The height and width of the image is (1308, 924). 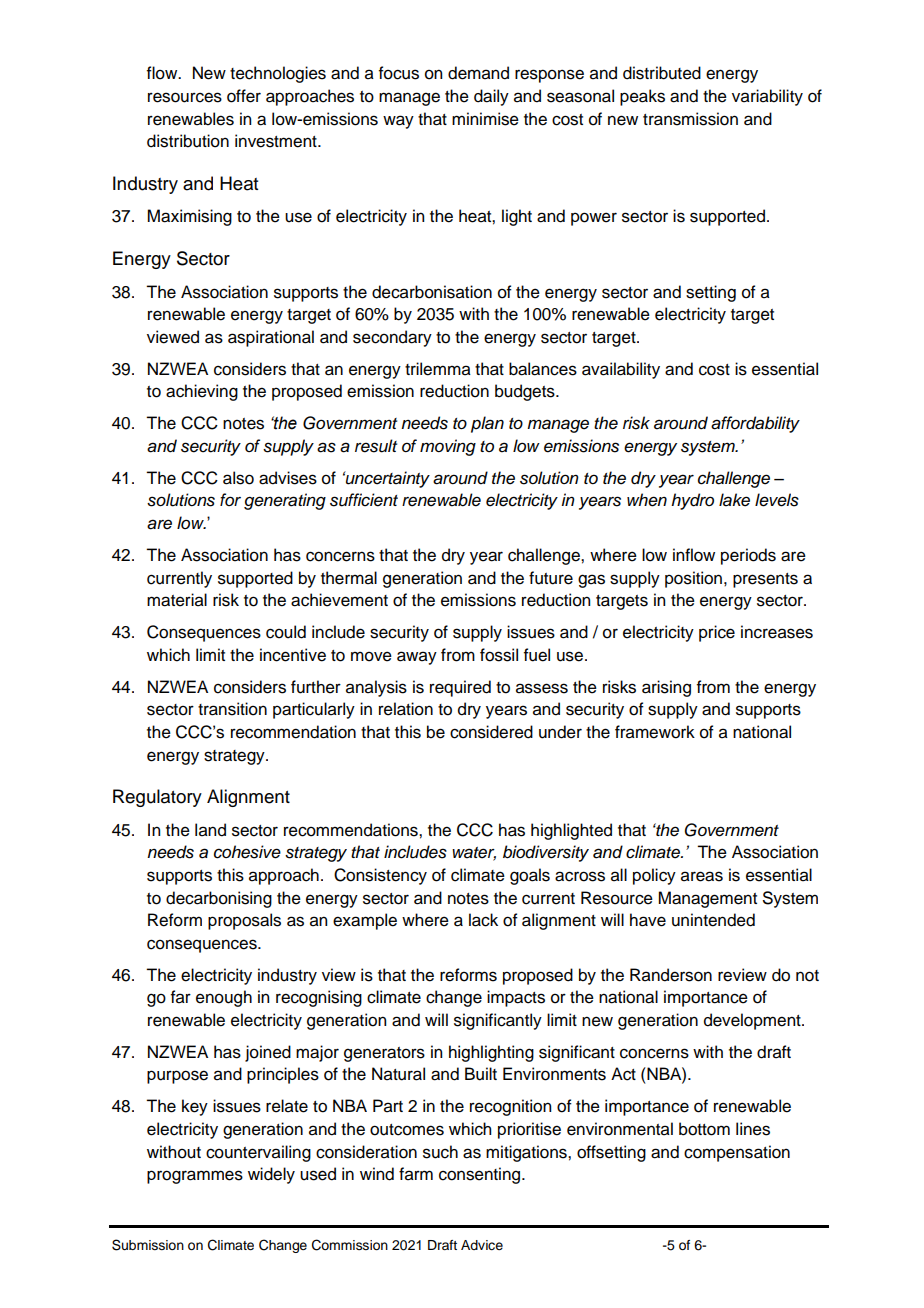 What do you see at coordinates (690, 119) in the image?
I see `transmission` at bounding box center [690, 119].
